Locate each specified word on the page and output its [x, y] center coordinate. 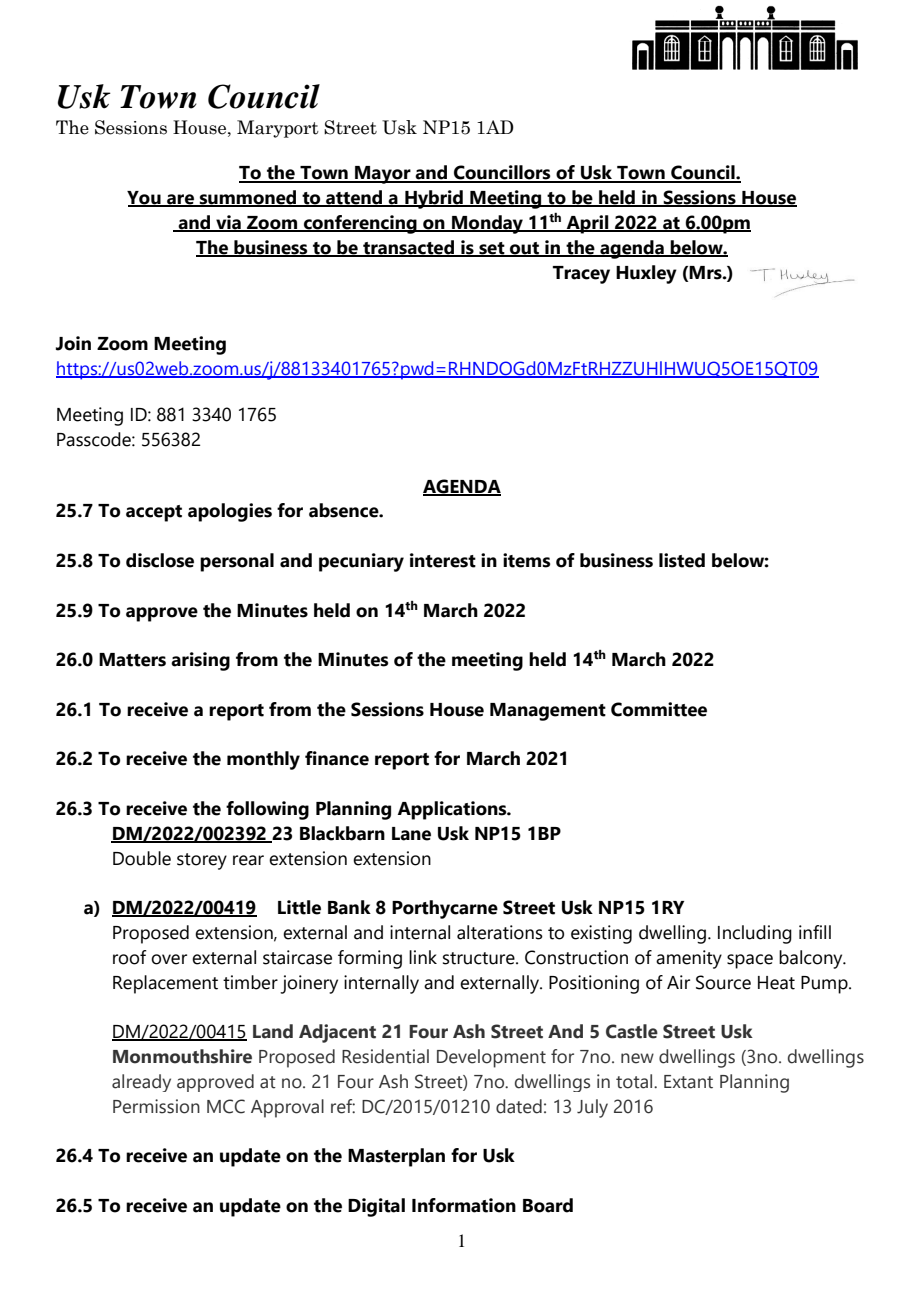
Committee [659, 709]
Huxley [646, 274]
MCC [226, 1106]
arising [200, 661]
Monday [487, 224]
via [228, 223]
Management [548, 712]
